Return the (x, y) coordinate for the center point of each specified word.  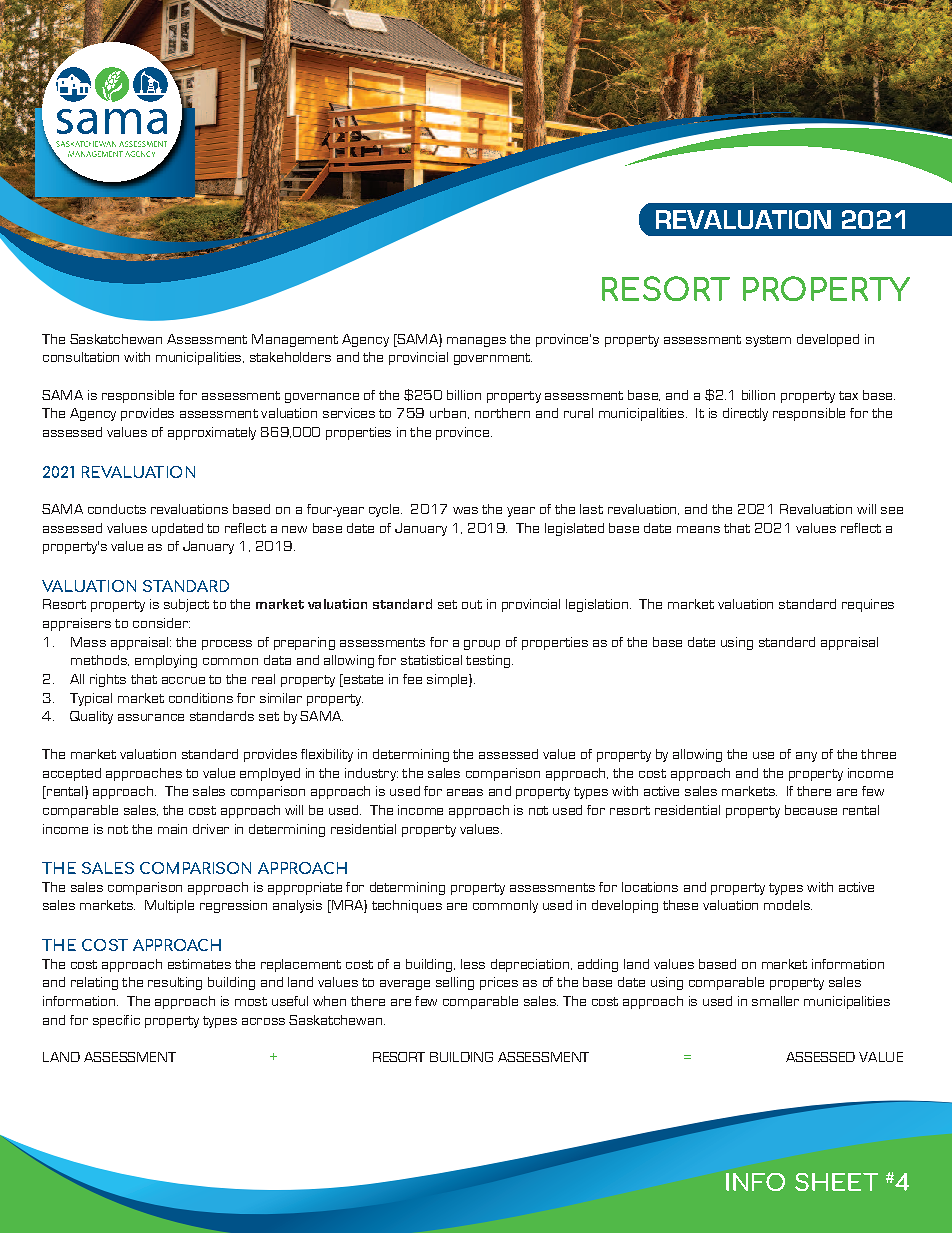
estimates (199, 964)
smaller (775, 1001)
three (878, 754)
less (473, 964)
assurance (151, 717)
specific (116, 1021)
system (768, 341)
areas (465, 792)
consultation (81, 357)
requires (868, 605)
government (493, 359)
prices (499, 983)
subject (186, 605)
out (472, 604)
